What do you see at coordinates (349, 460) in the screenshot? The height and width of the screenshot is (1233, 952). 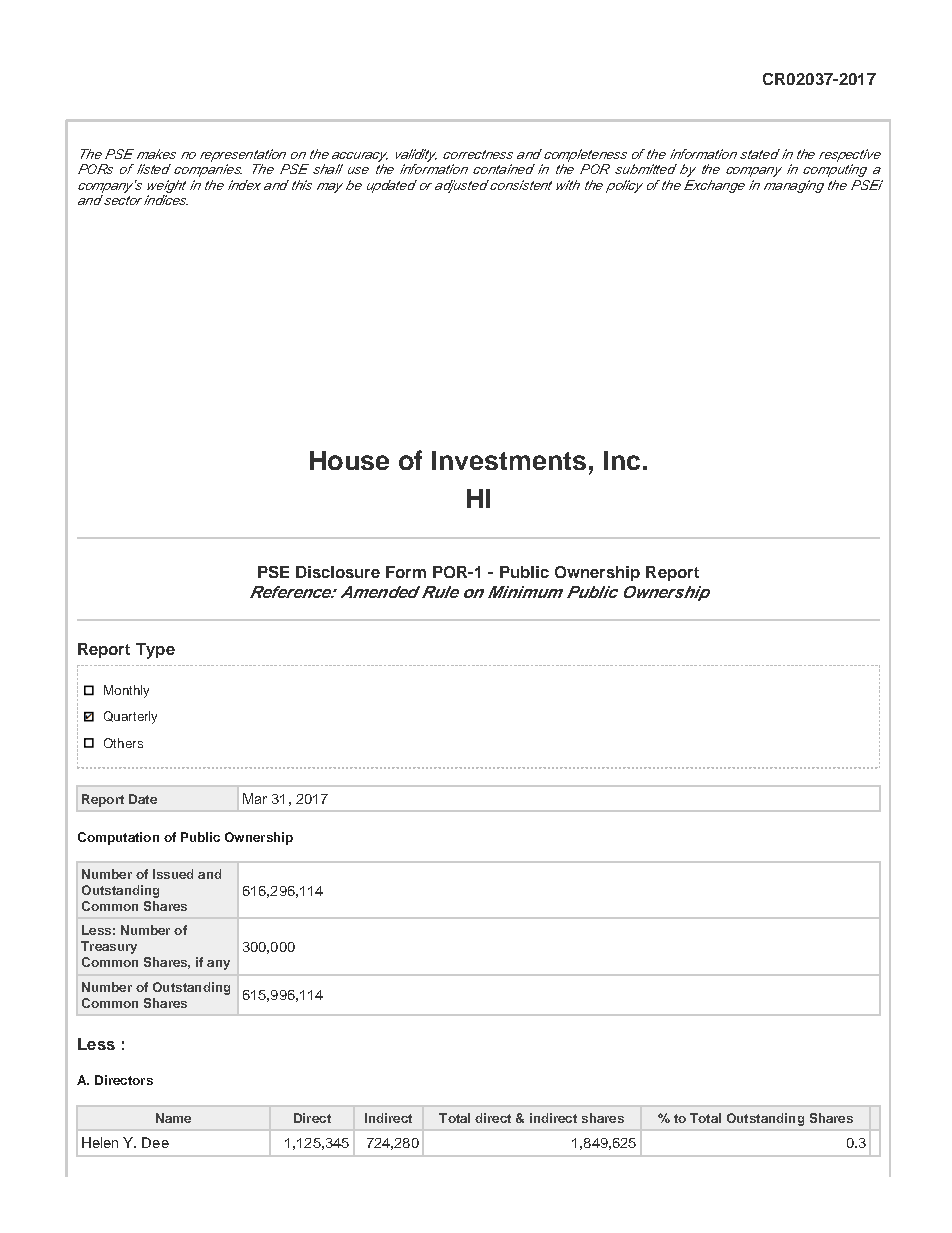 I see `House` at bounding box center [349, 460].
